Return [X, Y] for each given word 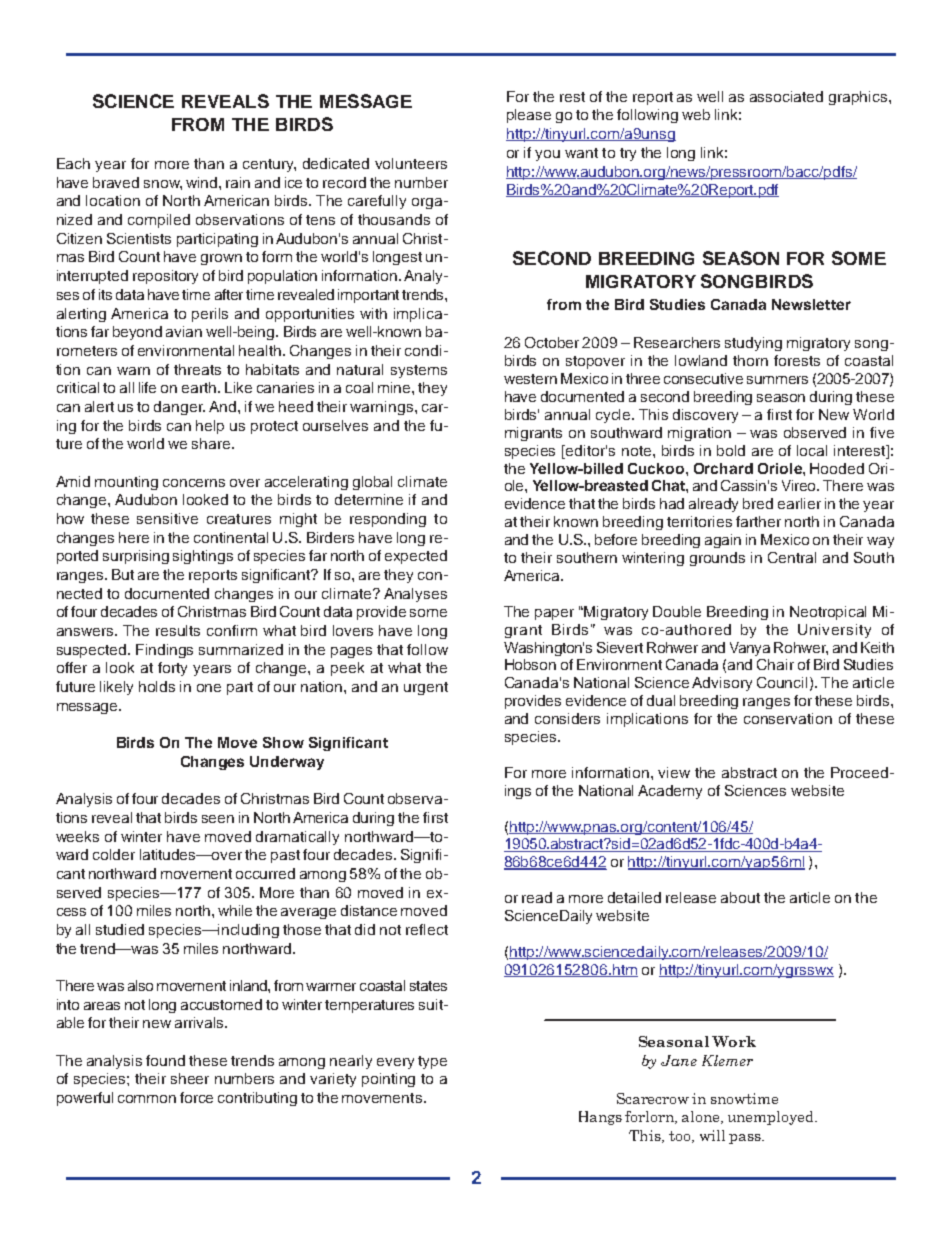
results [178, 630]
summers [777, 380]
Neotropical [828, 613]
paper [554, 614]
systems [419, 371]
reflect [427, 929]
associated [786, 96]
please [529, 116]
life [147, 387]
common [147, 1099]
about [740, 897]
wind [203, 182]
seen [218, 819]
